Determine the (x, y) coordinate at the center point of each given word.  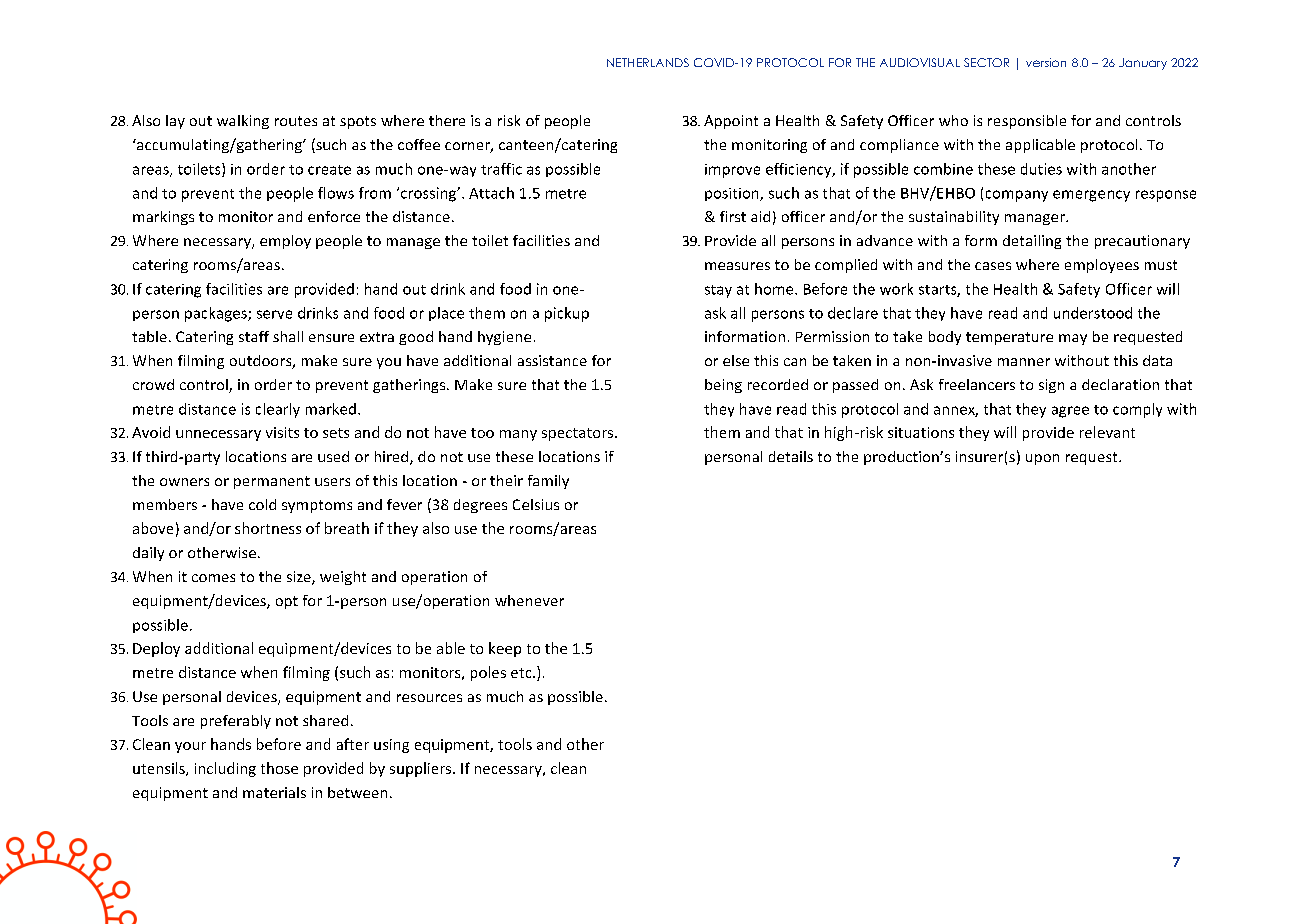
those (279, 768)
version (1046, 62)
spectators (579, 434)
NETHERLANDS (648, 62)
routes (296, 121)
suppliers (420, 769)
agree (1070, 412)
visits (282, 432)
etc (522, 673)
